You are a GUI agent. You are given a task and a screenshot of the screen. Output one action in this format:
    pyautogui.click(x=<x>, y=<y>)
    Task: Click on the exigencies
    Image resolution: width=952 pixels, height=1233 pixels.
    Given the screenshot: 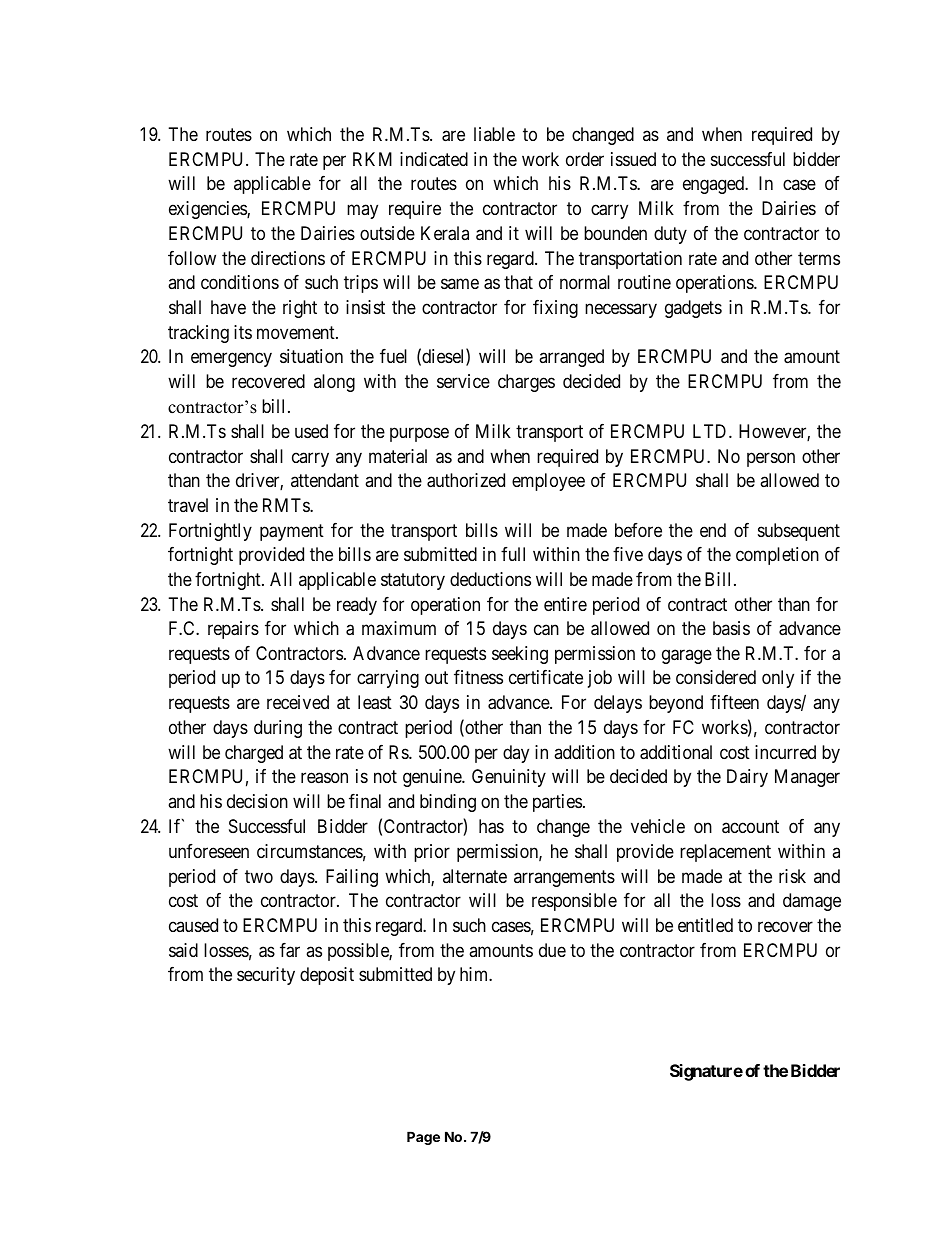 What is the action you would take?
    pyautogui.click(x=208, y=210)
